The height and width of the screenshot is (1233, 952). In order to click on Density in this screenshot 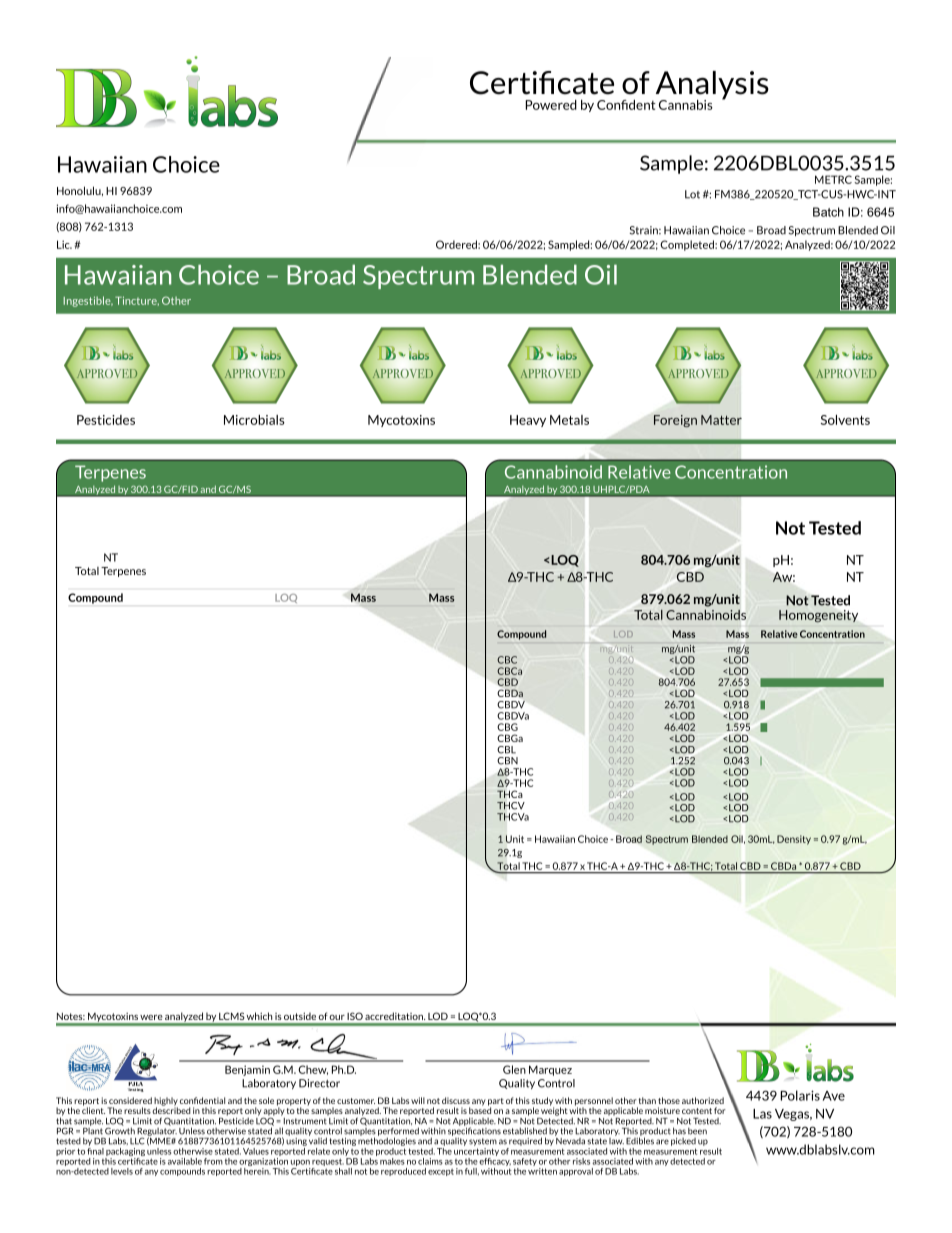, I will do `click(794, 840)`.
